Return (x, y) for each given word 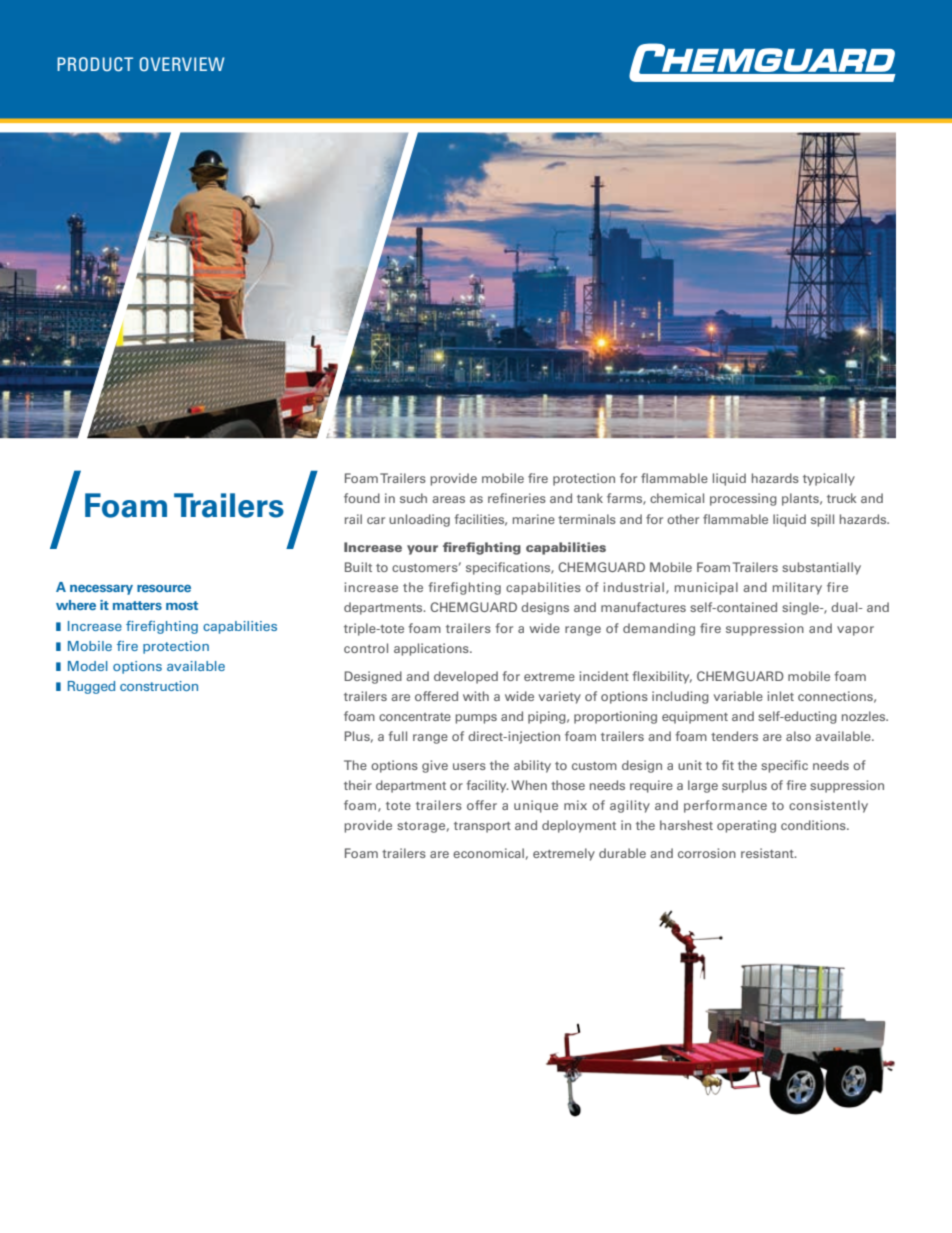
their (358, 785)
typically (829, 479)
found (362, 498)
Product (95, 64)
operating (746, 826)
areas (448, 499)
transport (482, 827)
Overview (182, 64)
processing (743, 499)
